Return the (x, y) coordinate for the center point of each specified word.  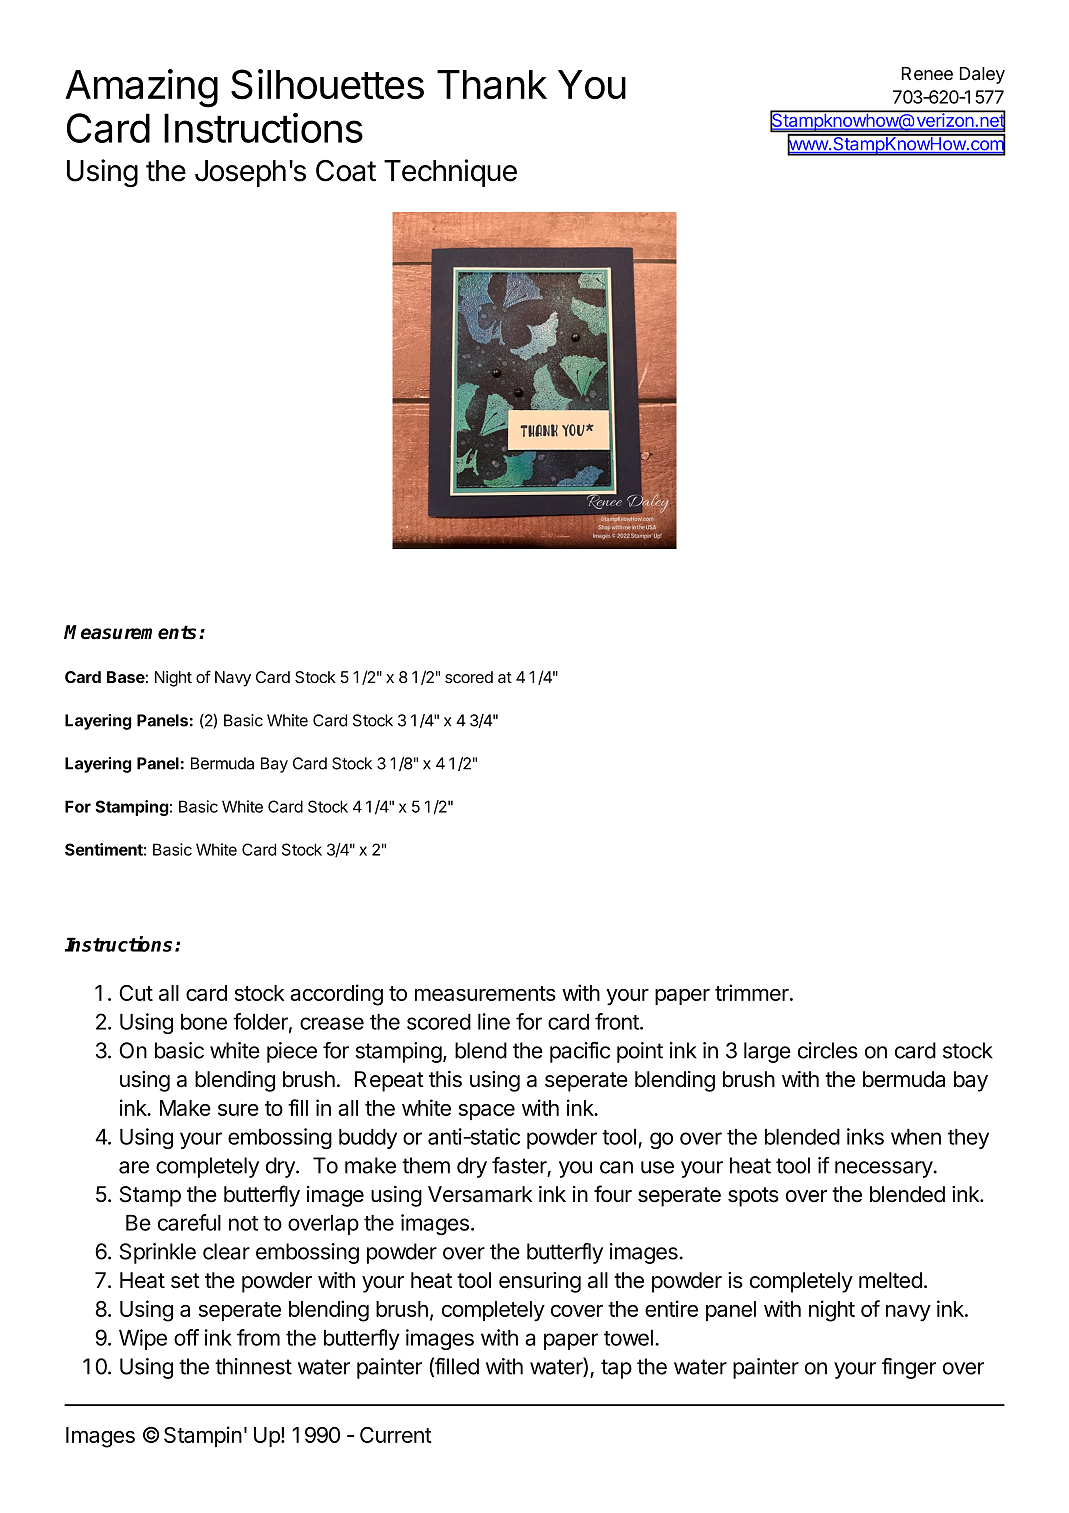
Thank (492, 85)
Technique (450, 173)
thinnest (253, 1366)
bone (204, 1022)
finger (909, 1368)
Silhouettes (327, 84)
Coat (346, 171)
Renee (927, 73)
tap (616, 1369)
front (618, 1021)
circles (828, 1050)
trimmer (753, 992)
